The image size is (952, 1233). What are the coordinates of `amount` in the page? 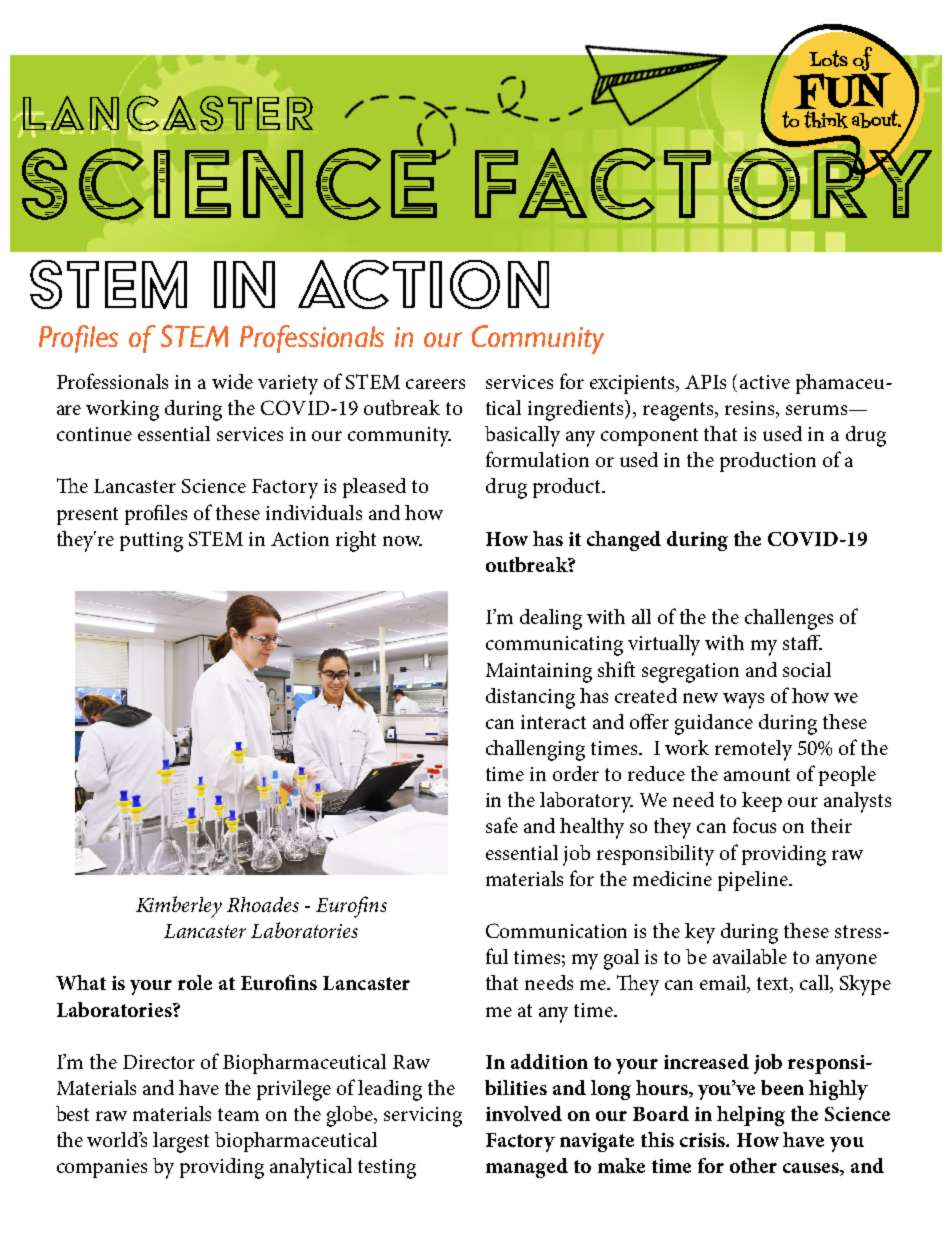 It's located at (757, 774).
